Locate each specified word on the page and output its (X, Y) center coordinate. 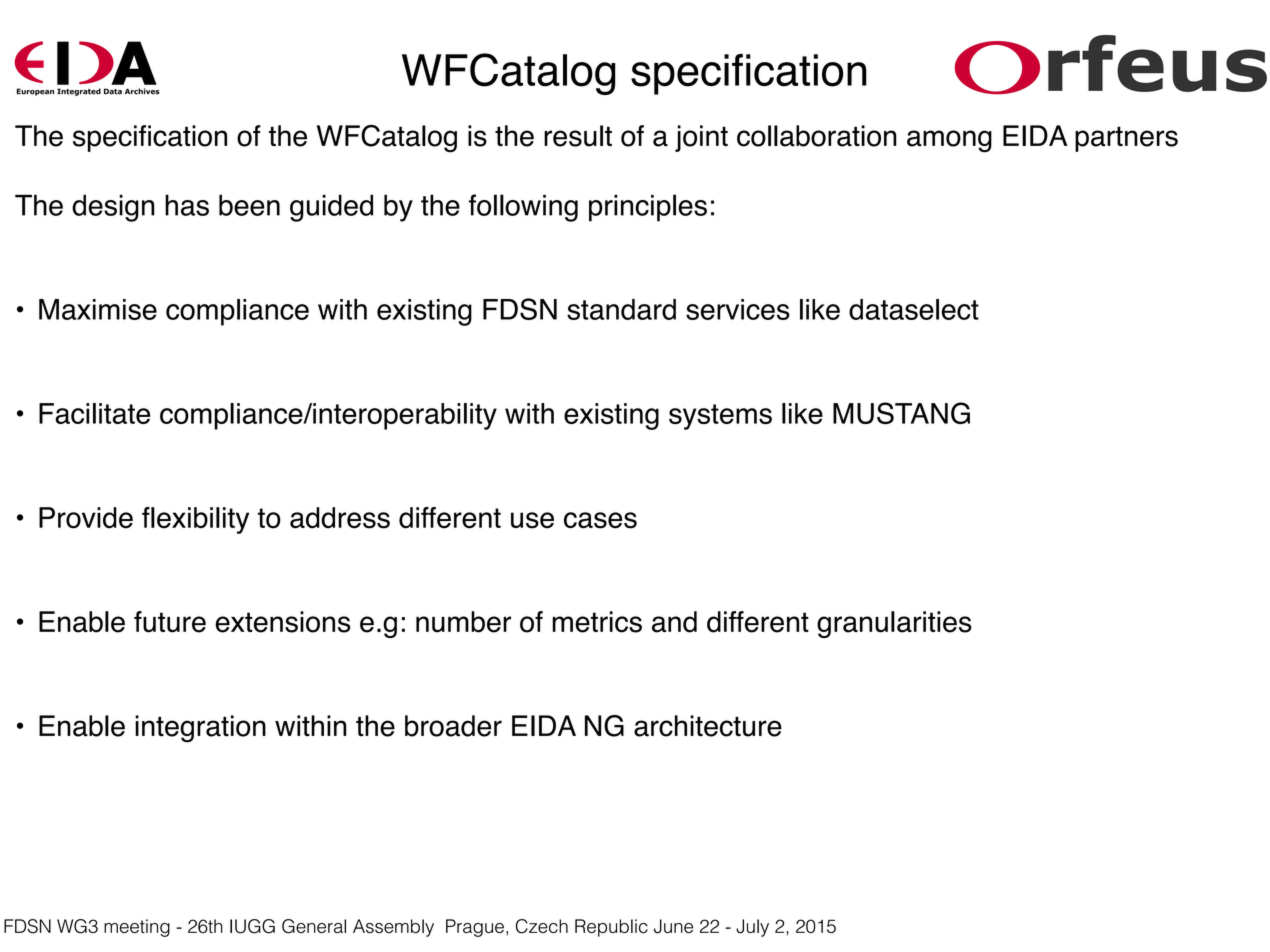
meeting (137, 928)
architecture (708, 726)
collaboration (817, 136)
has (187, 205)
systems (720, 417)
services (738, 309)
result (578, 136)
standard (621, 309)
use (532, 520)
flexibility (195, 520)
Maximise (98, 309)
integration (200, 729)
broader (453, 726)
